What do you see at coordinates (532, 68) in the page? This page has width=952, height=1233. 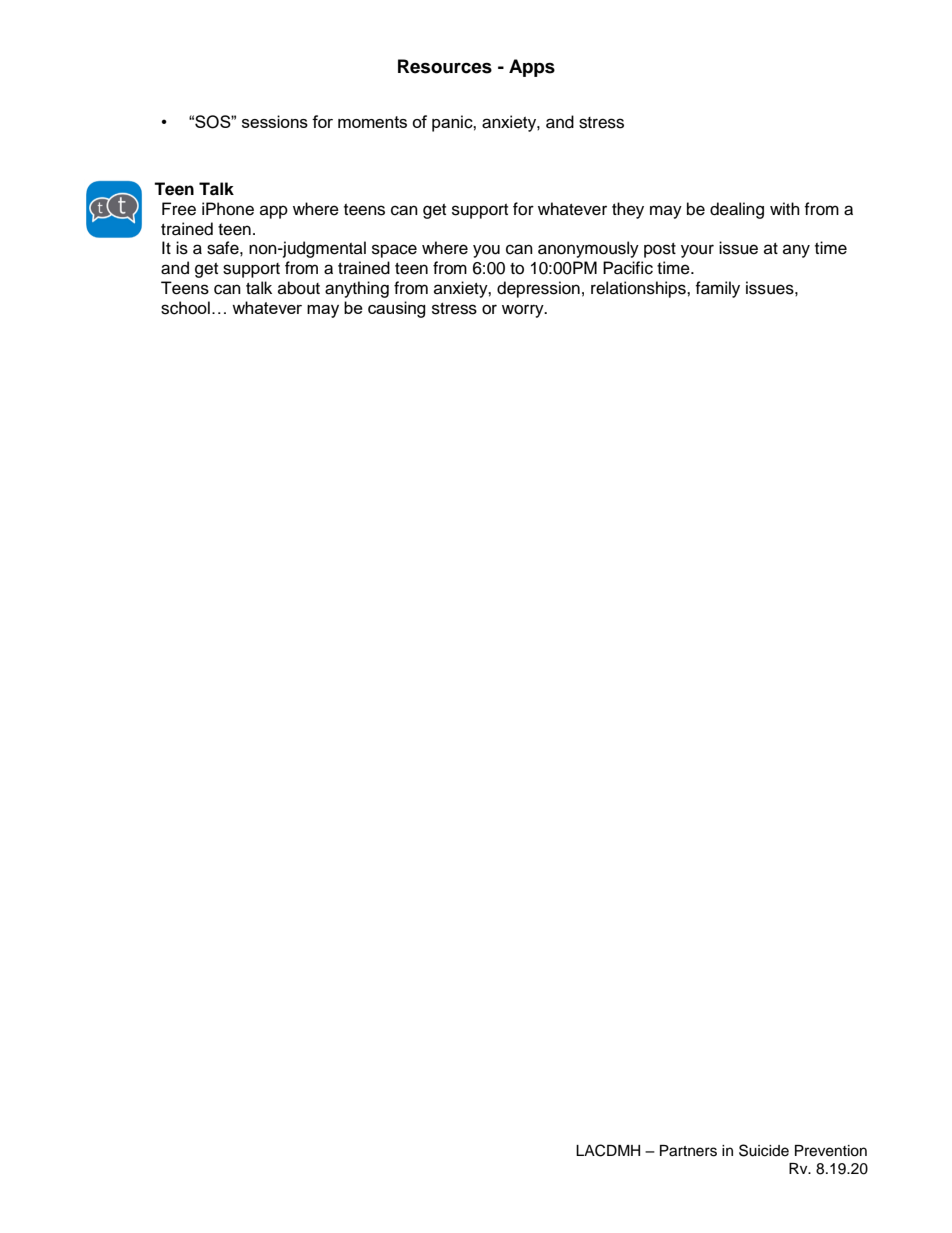 I see `Apps` at bounding box center [532, 68].
